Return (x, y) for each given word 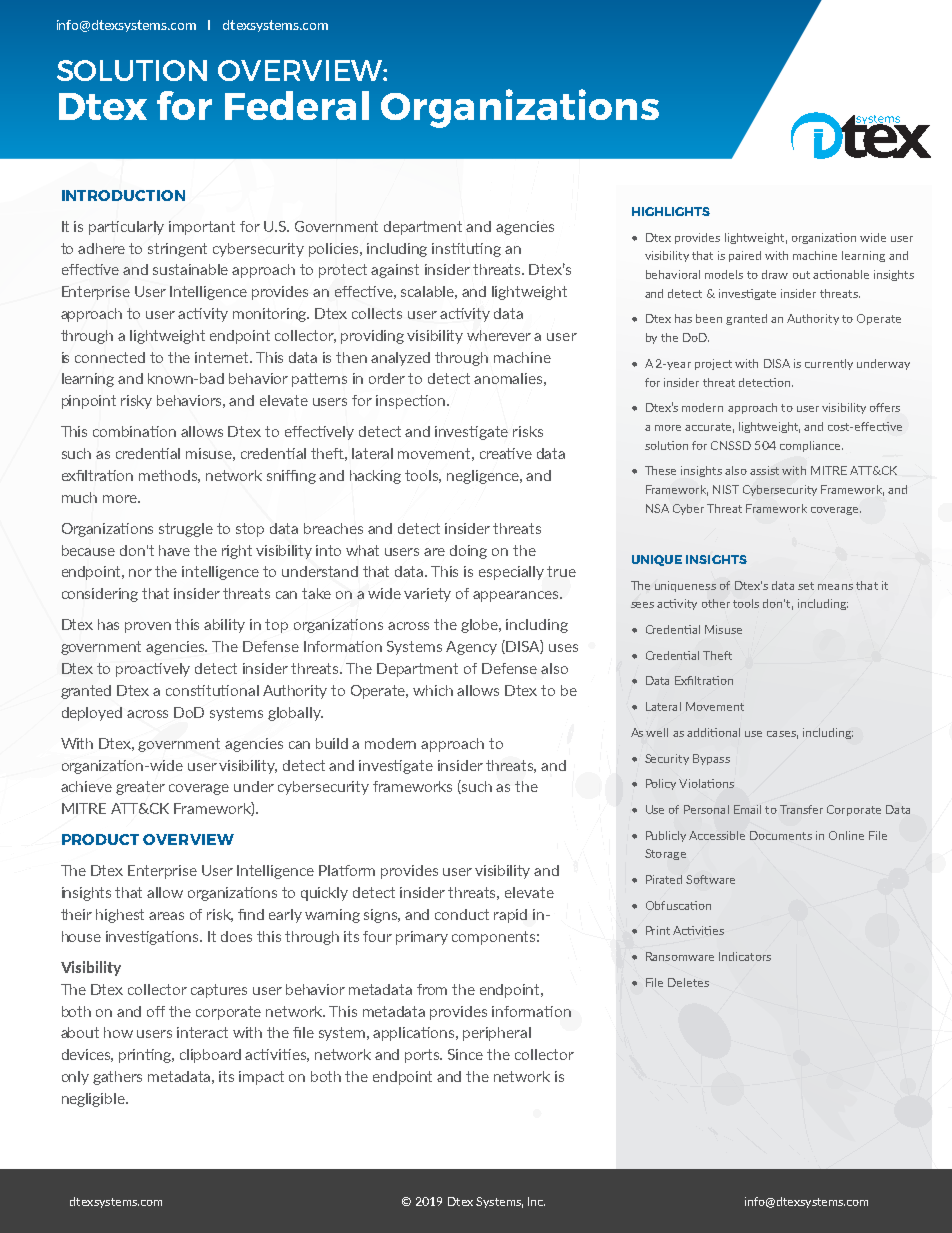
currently (829, 364)
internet (223, 357)
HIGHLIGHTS (671, 211)
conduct (462, 914)
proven (148, 627)
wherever (499, 335)
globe (481, 626)
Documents (781, 835)
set (806, 586)
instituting (466, 250)
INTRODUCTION (123, 195)
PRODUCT (100, 839)
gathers (117, 1078)
